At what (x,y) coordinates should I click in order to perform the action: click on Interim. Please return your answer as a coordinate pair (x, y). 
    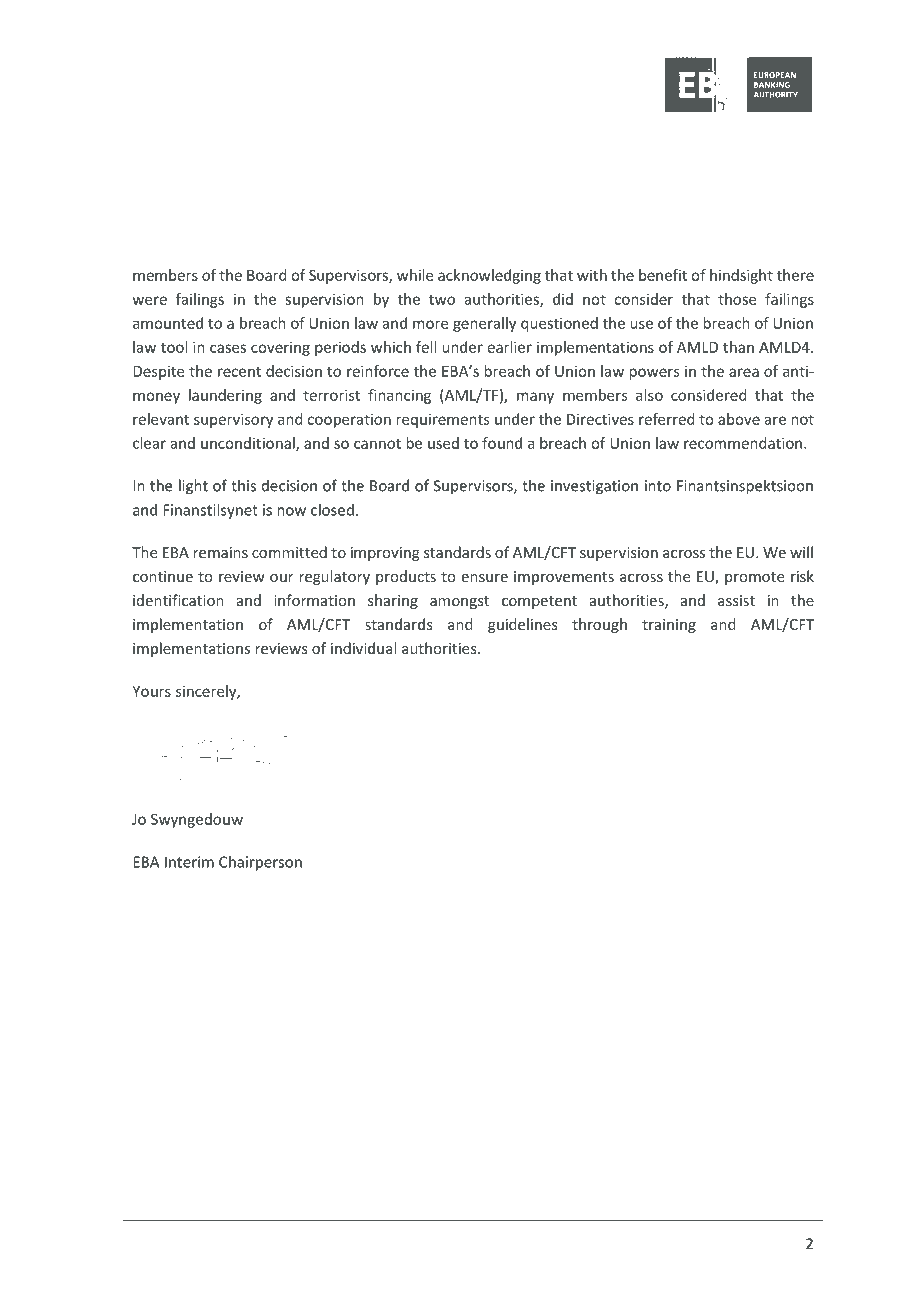
    Looking at the image, I should click on (189, 862).
